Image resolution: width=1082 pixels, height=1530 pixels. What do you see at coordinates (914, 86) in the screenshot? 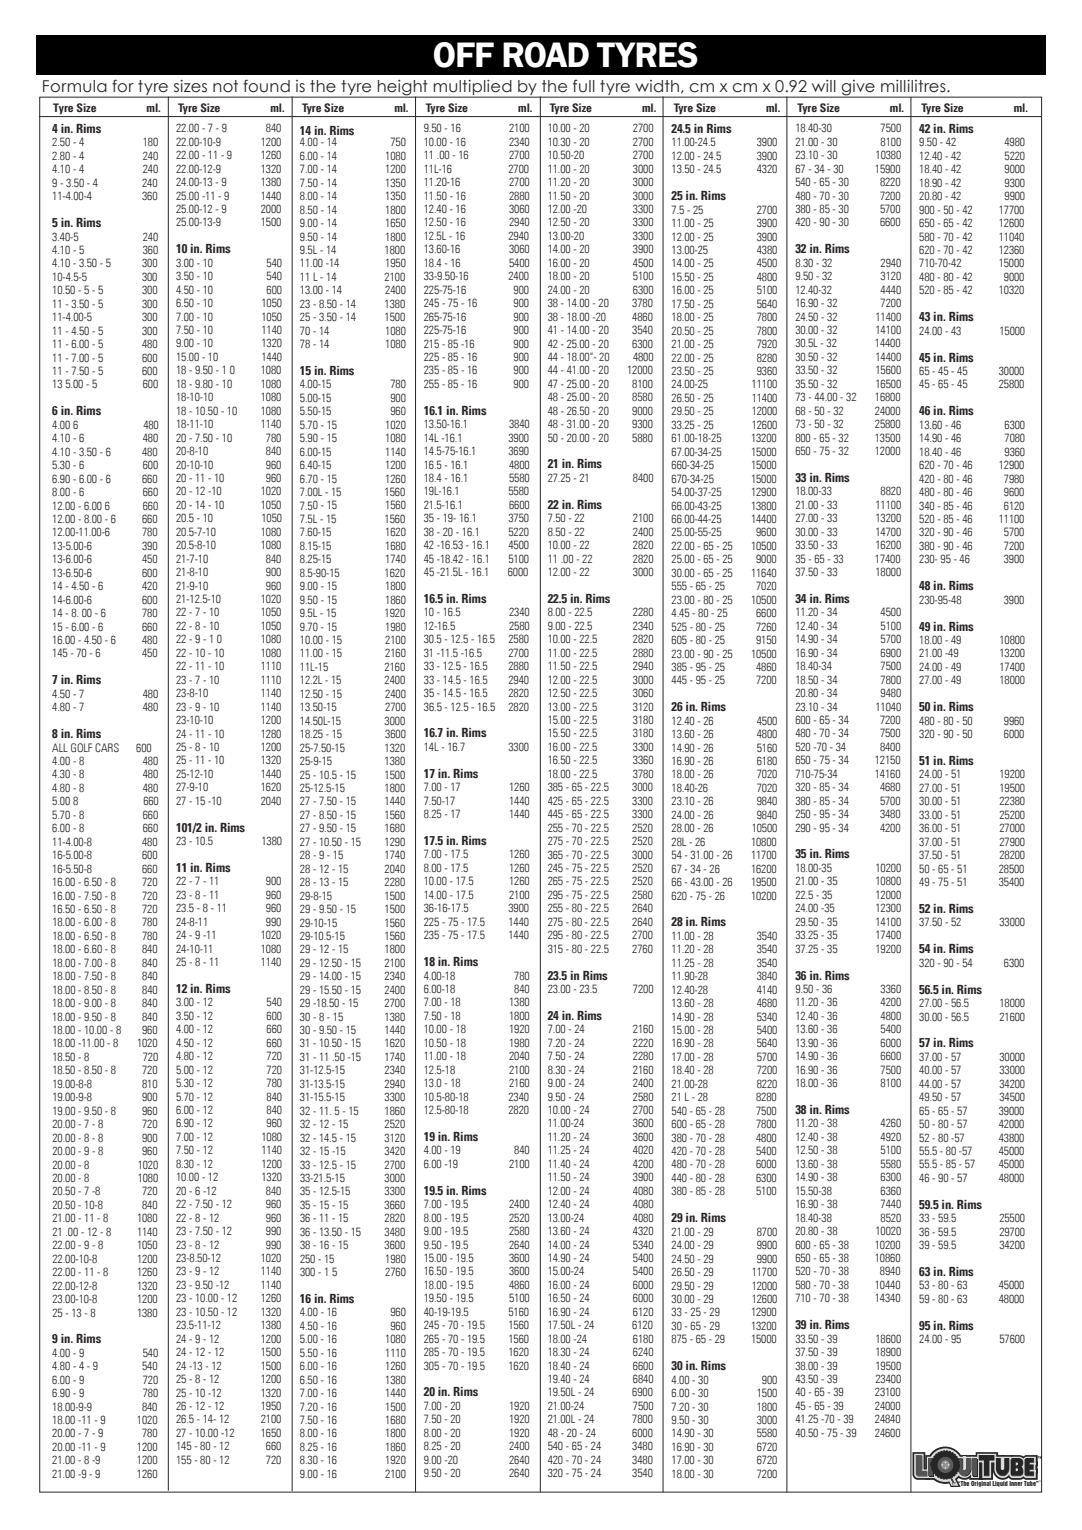
I see `millilitres` at bounding box center [914, 86].
